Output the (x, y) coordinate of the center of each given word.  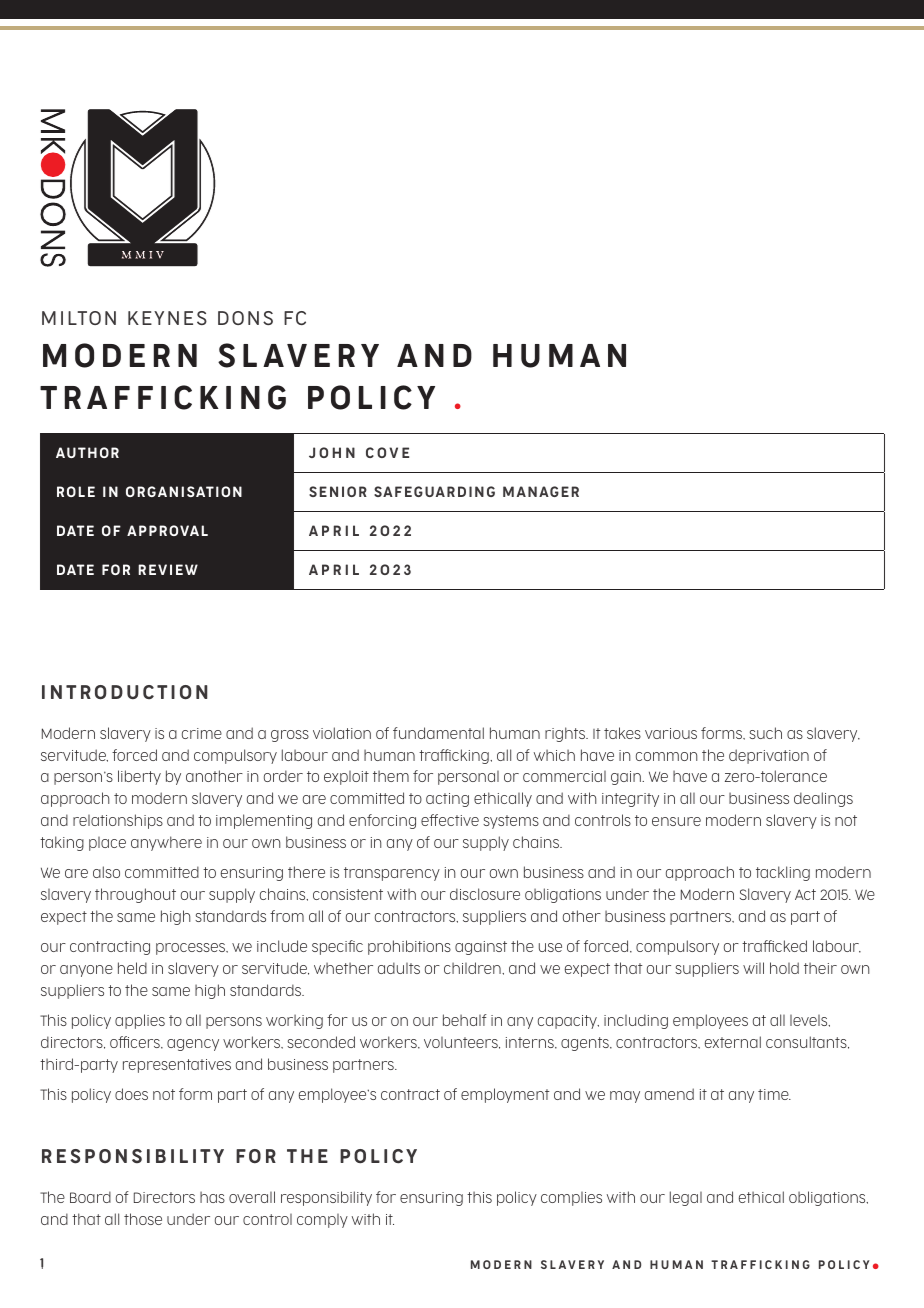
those (143, 1219)
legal (686, 1198)
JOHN (332, 452)
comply (322, 1221)
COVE (387, 452)
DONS (245, 318)
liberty (139, 777)
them (391, 776)
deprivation (769, 756)
